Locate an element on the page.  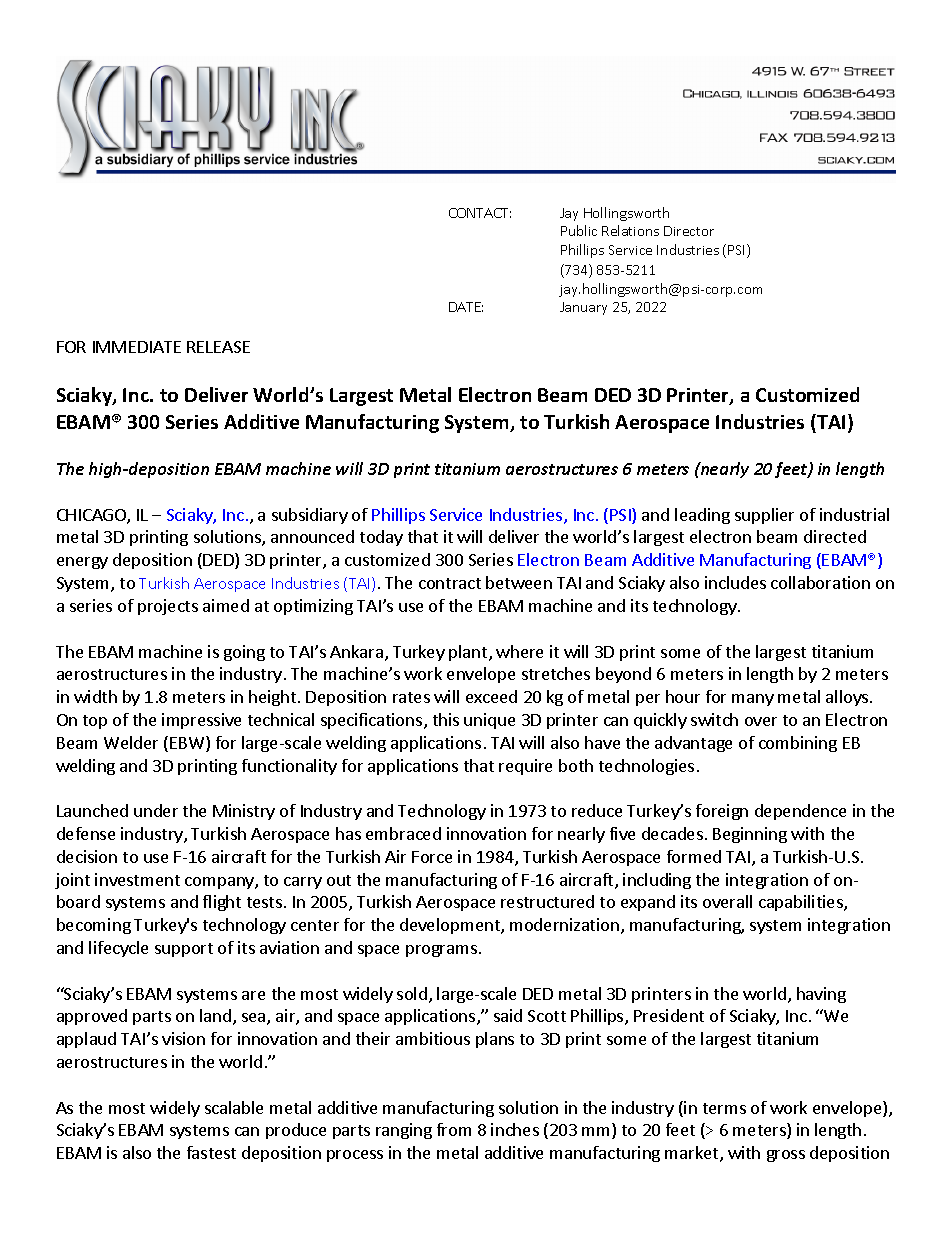
from is located at coordinates (454, 1129).
